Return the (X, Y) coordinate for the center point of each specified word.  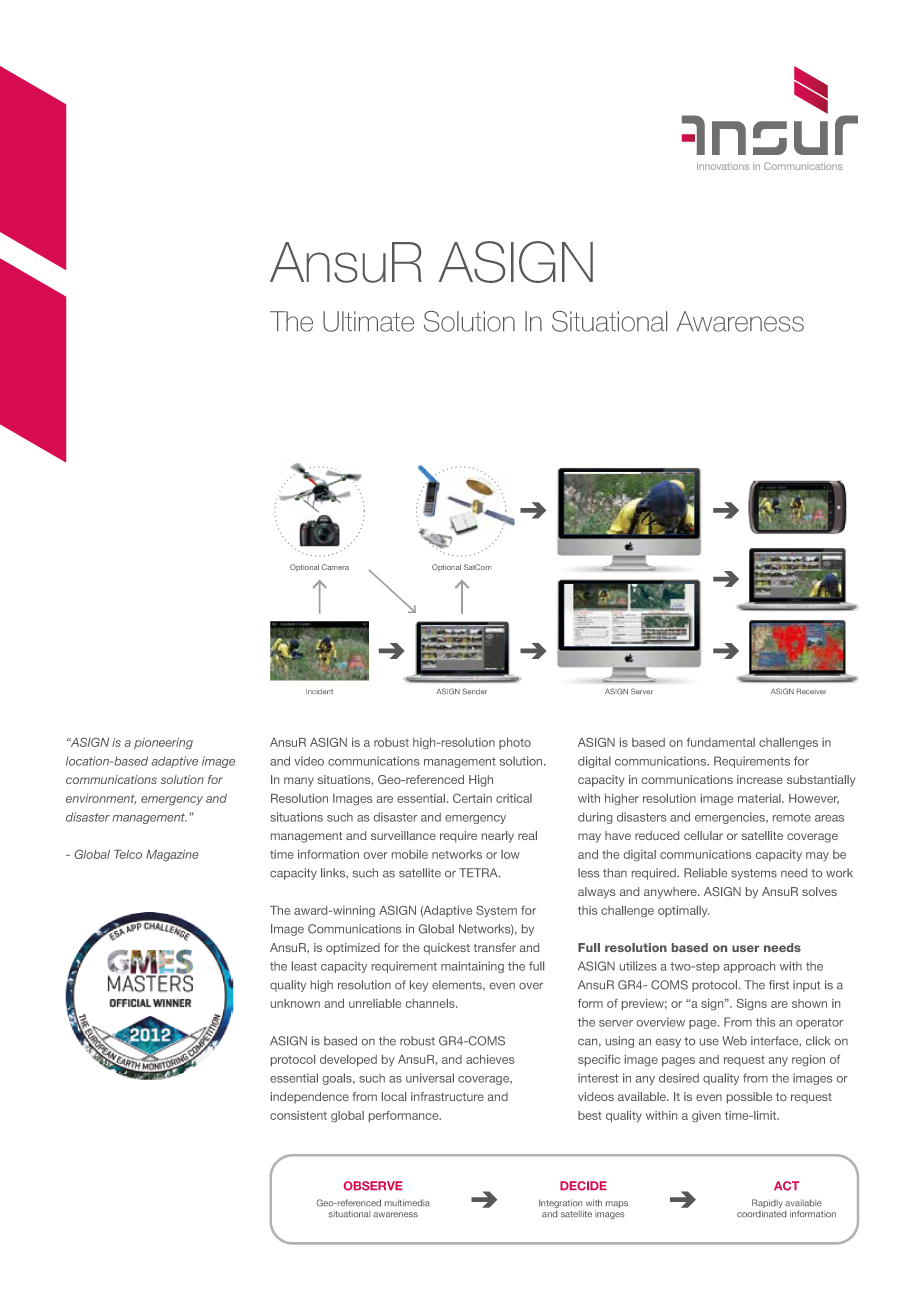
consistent (298, 1115)
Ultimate (368, 321)
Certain (472, 798)
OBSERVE (373, 1186)
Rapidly (767, 1205)
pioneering (163, 743)
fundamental (721, 742)
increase (760, 779)
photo (515, 743)
